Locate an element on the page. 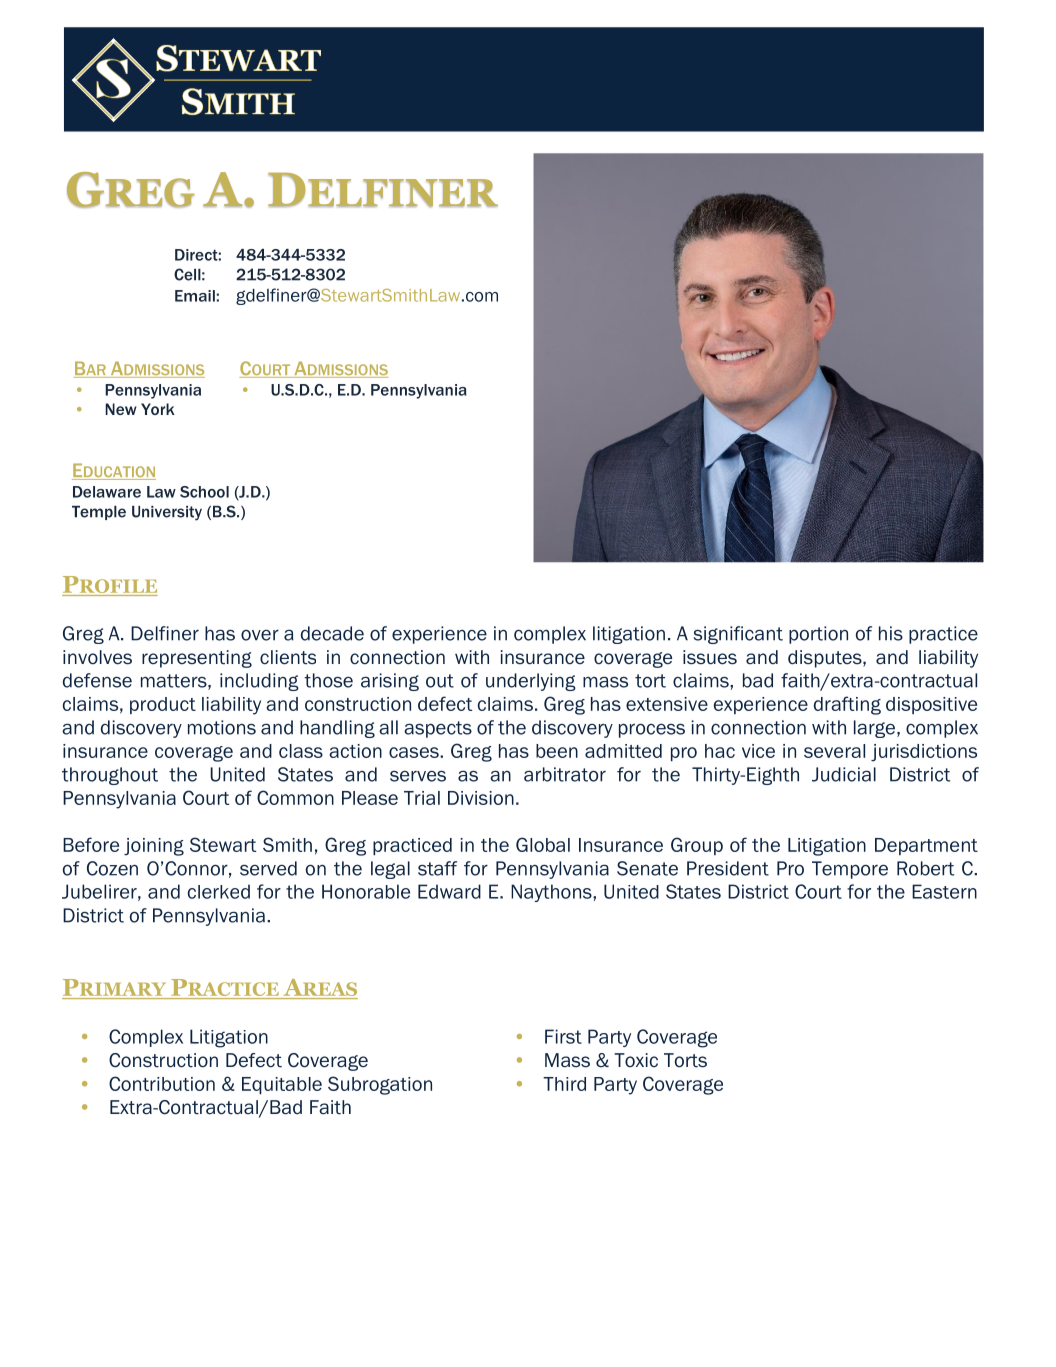 The height and width of the page is (1367, 1056). University is located at coordinates (167, 513).
